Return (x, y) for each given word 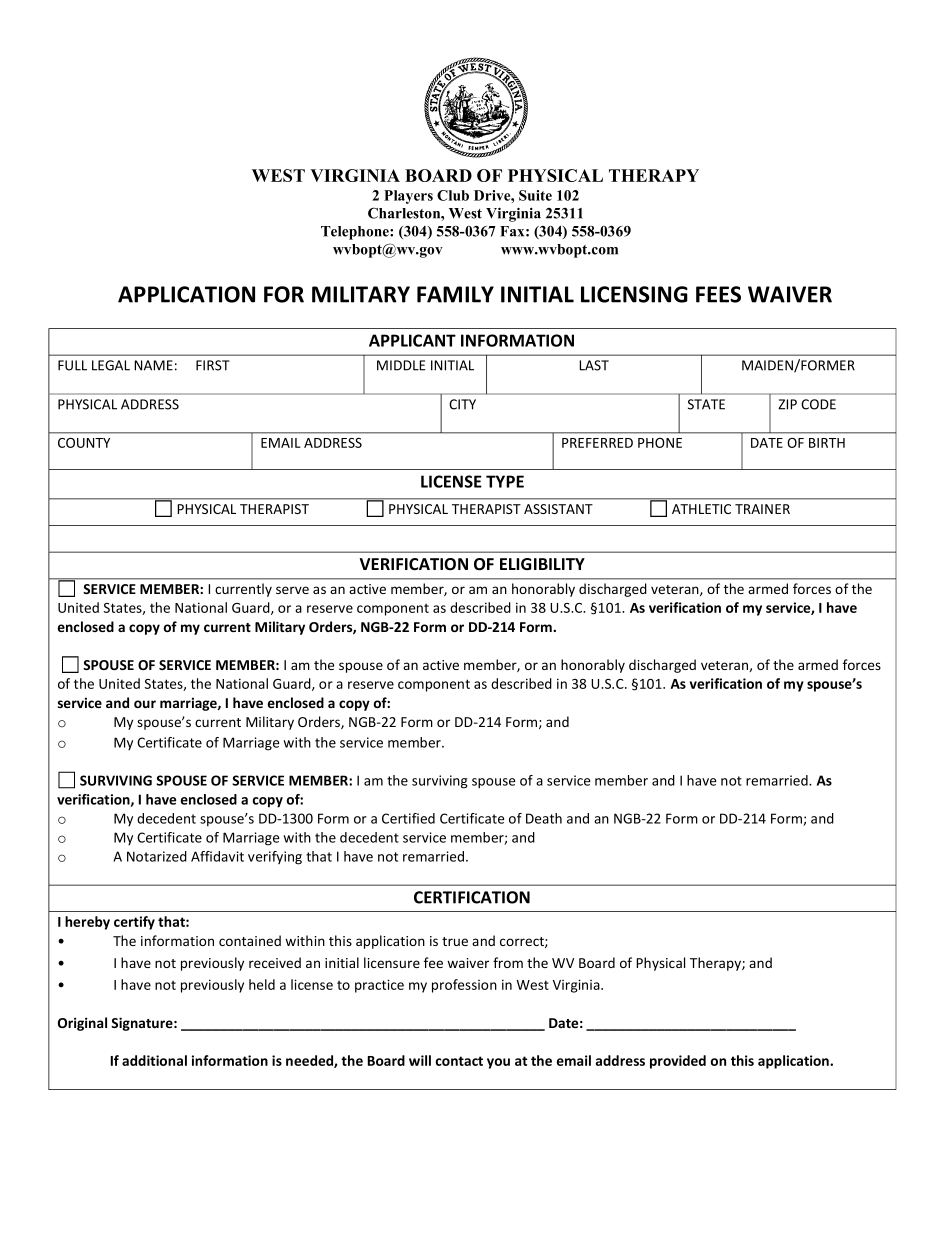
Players (408, 197)
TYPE (505, 481)
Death (544, 818)
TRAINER (762, 509)
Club (453, 195)
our (145, 704)
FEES (718, 294)
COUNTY (84, 443)
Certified (408, 818)
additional (154, 1060)
